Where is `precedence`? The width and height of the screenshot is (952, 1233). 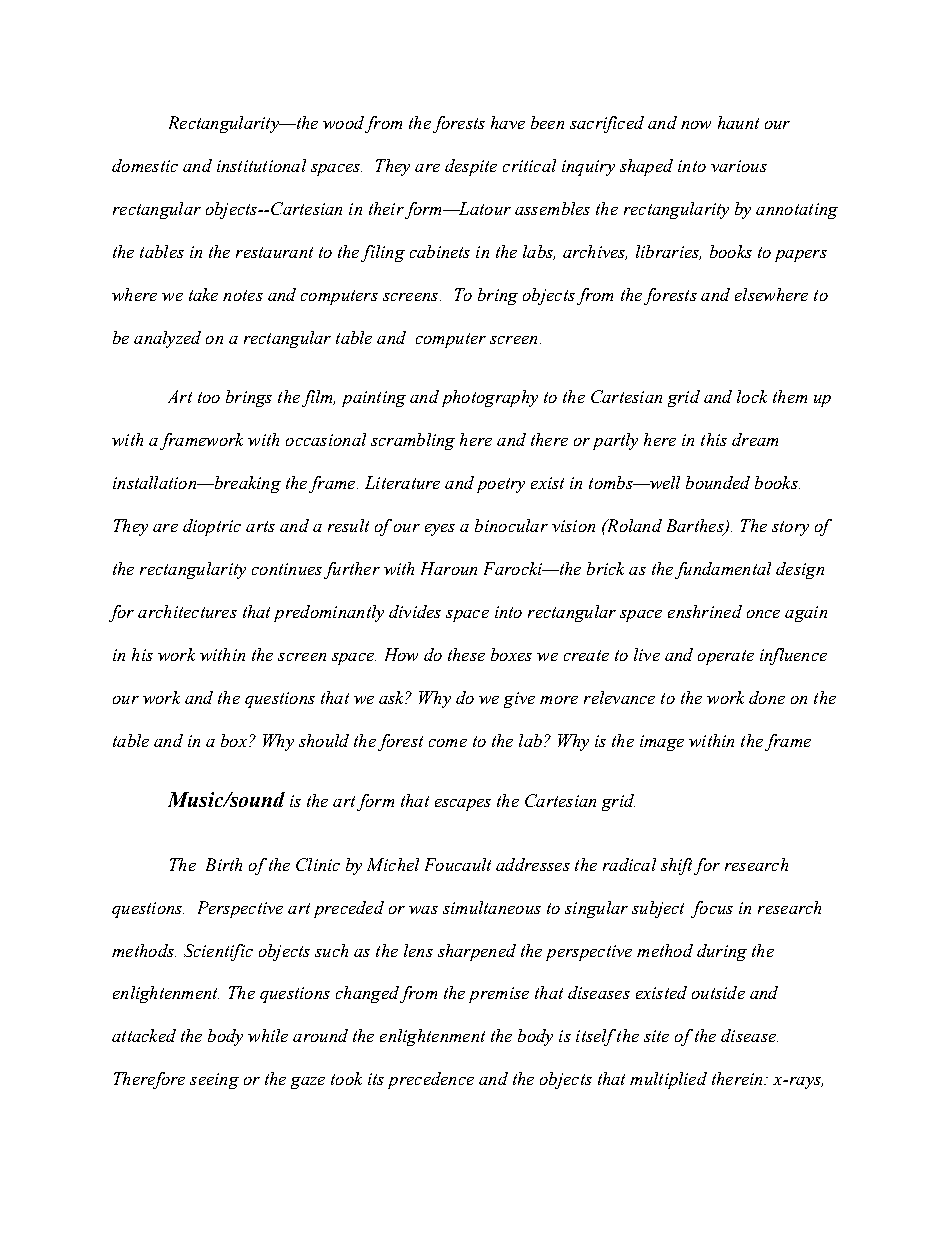
precedence is located at coordinates (431, 1080).
